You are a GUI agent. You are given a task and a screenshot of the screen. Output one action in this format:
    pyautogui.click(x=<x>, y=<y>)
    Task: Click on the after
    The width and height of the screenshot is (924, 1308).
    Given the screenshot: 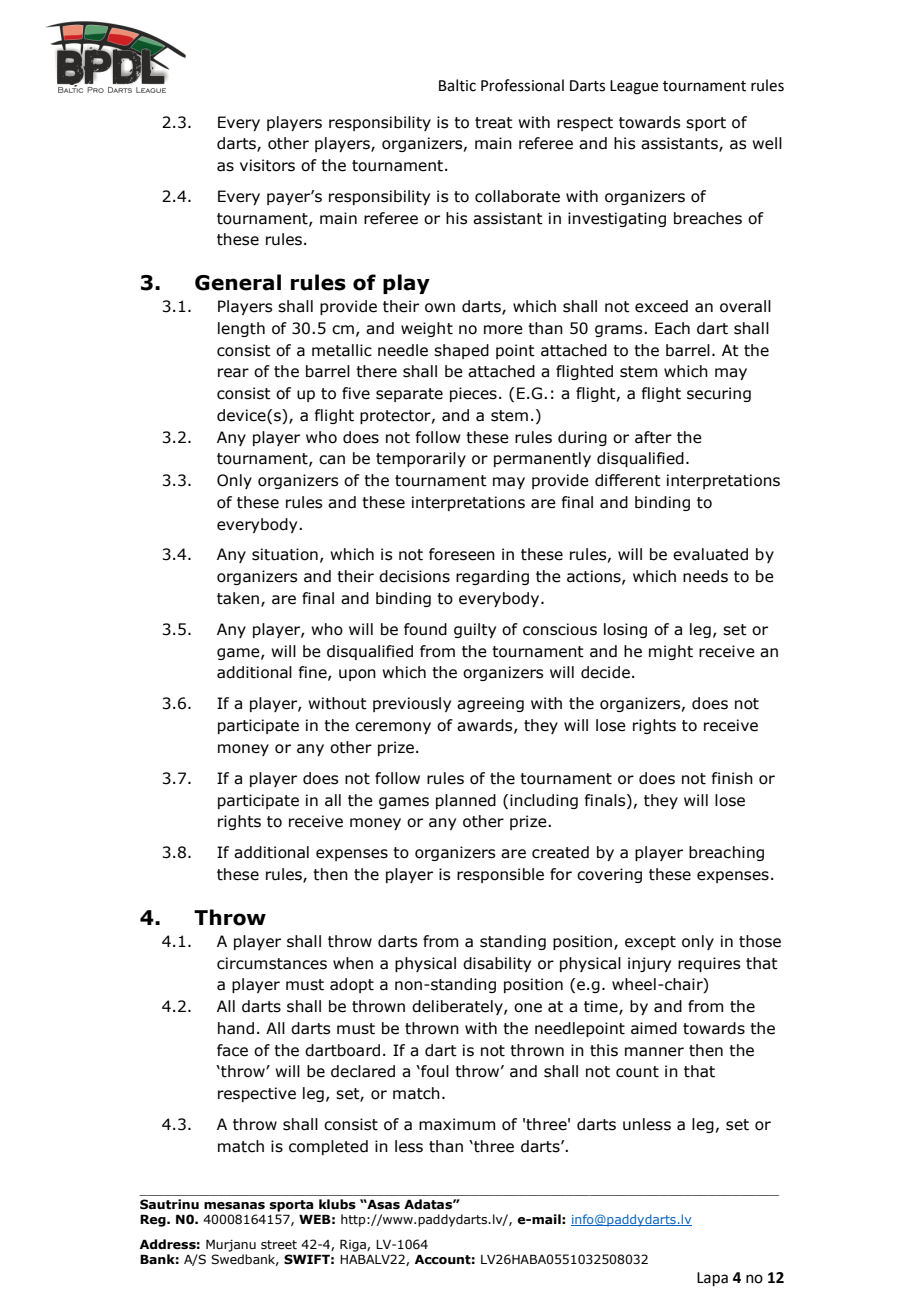 What is the action you would take?
    pyautogui.click(x=653, y=437)
